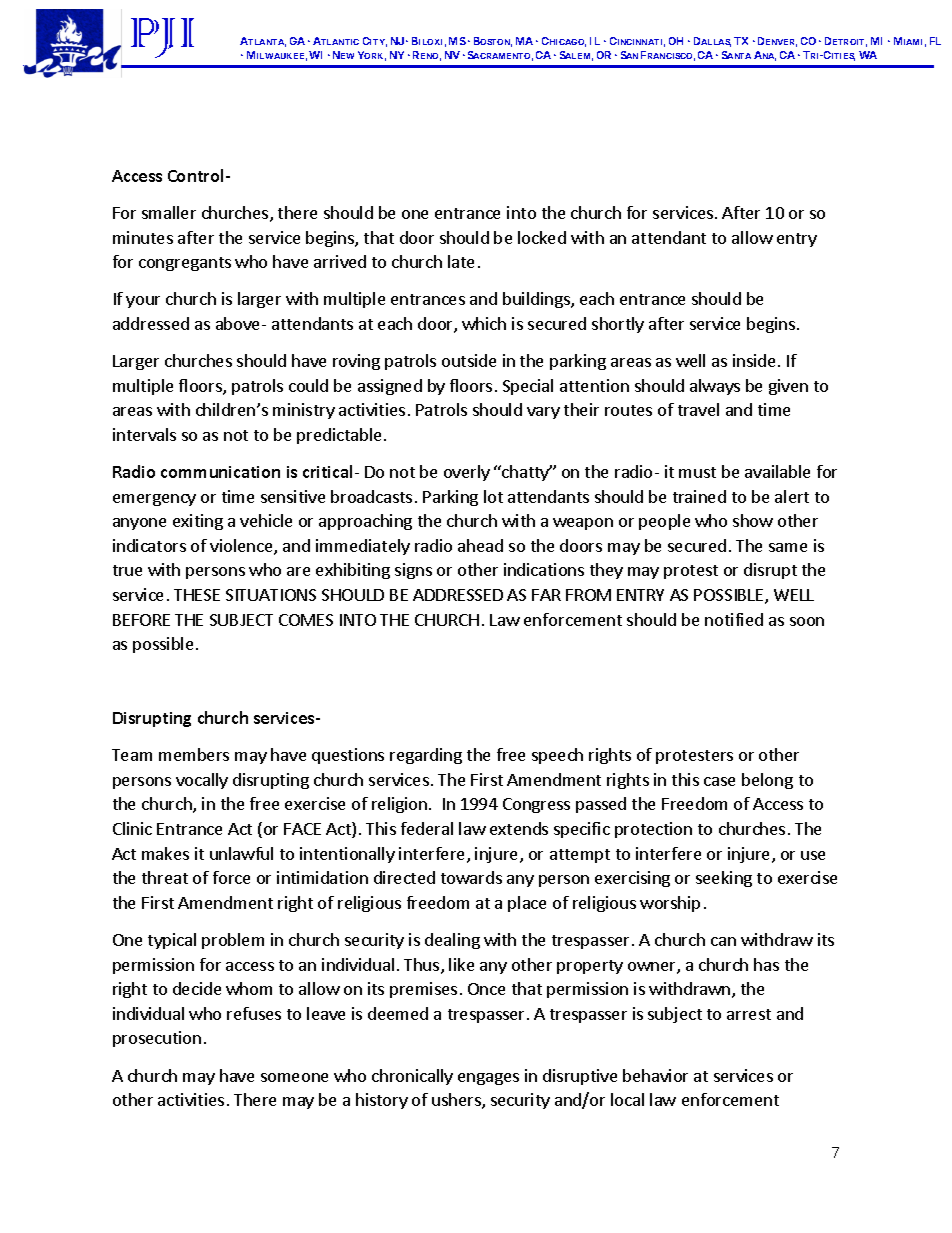  Describe the element at coordinates (734, 619) in the screenshot. I see `notified` at that location.
